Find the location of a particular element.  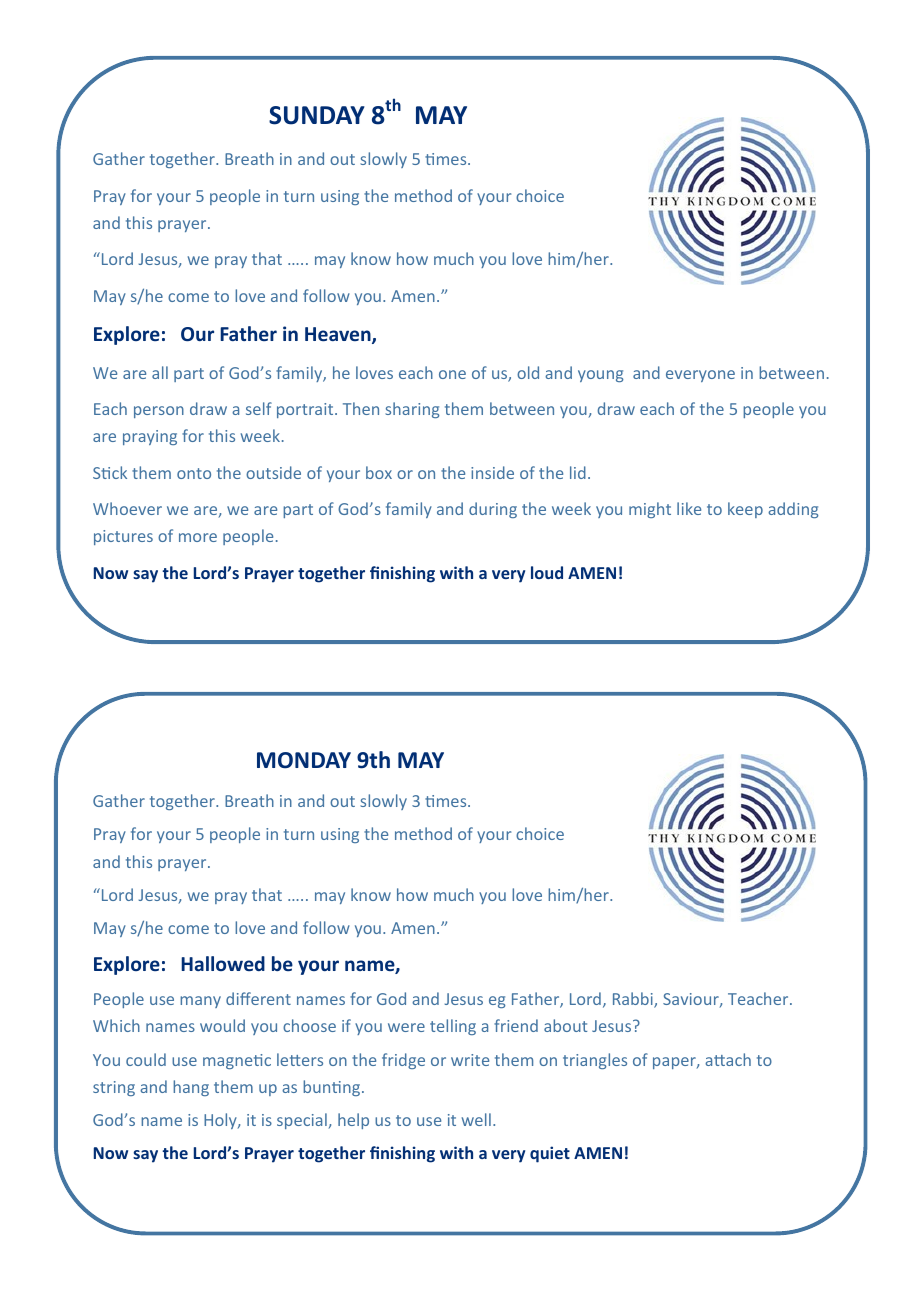

young is located at coordinates (600, 376).
